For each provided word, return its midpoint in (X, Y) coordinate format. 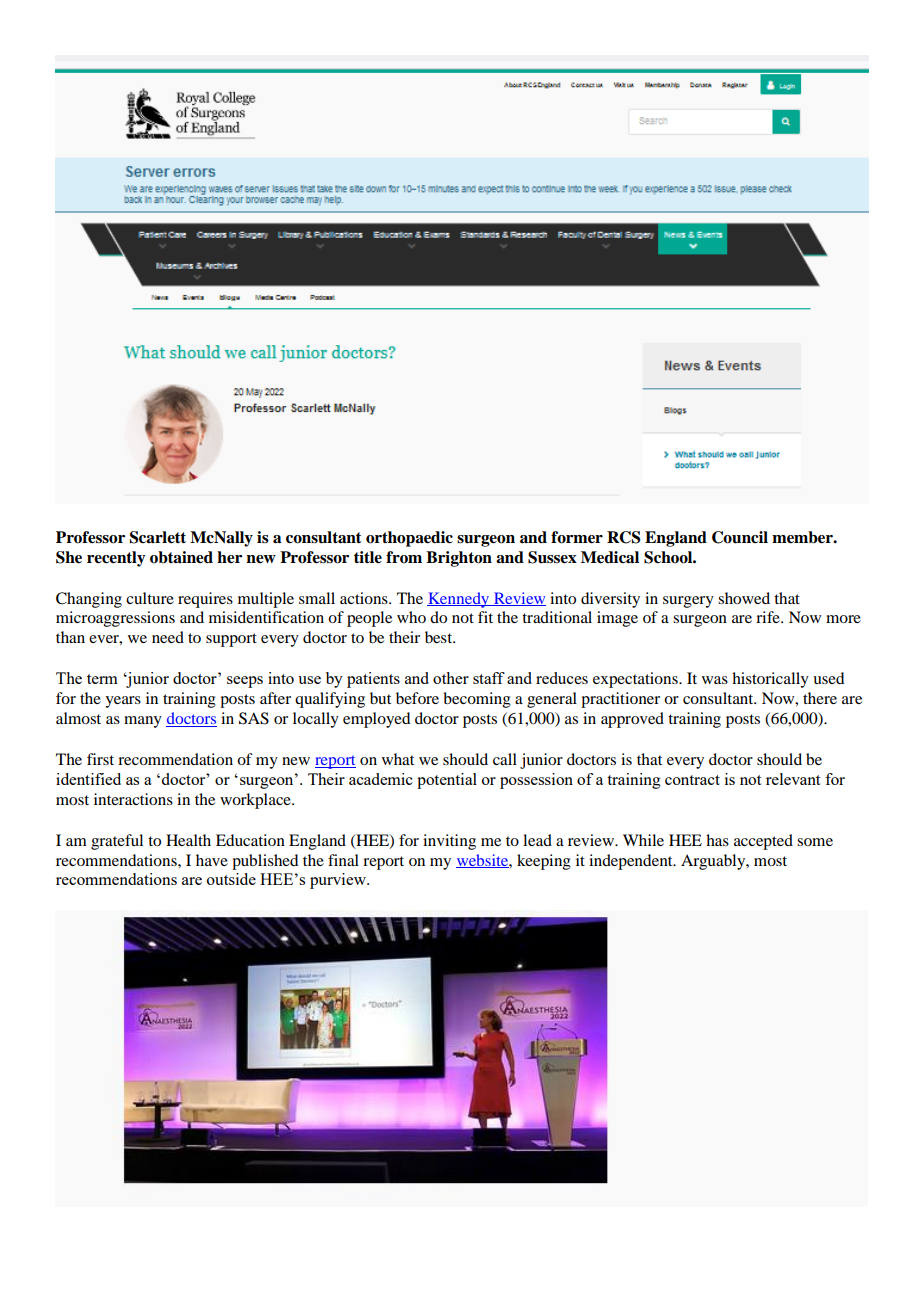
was (715, 680)
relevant (793, 779)
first (100, 759)
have (212, 860)
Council (740, 537)
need (168, 637)
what (398, 759)
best (440, 637)
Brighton (459, 559)
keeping (544, 862)
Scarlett (158, 537)
